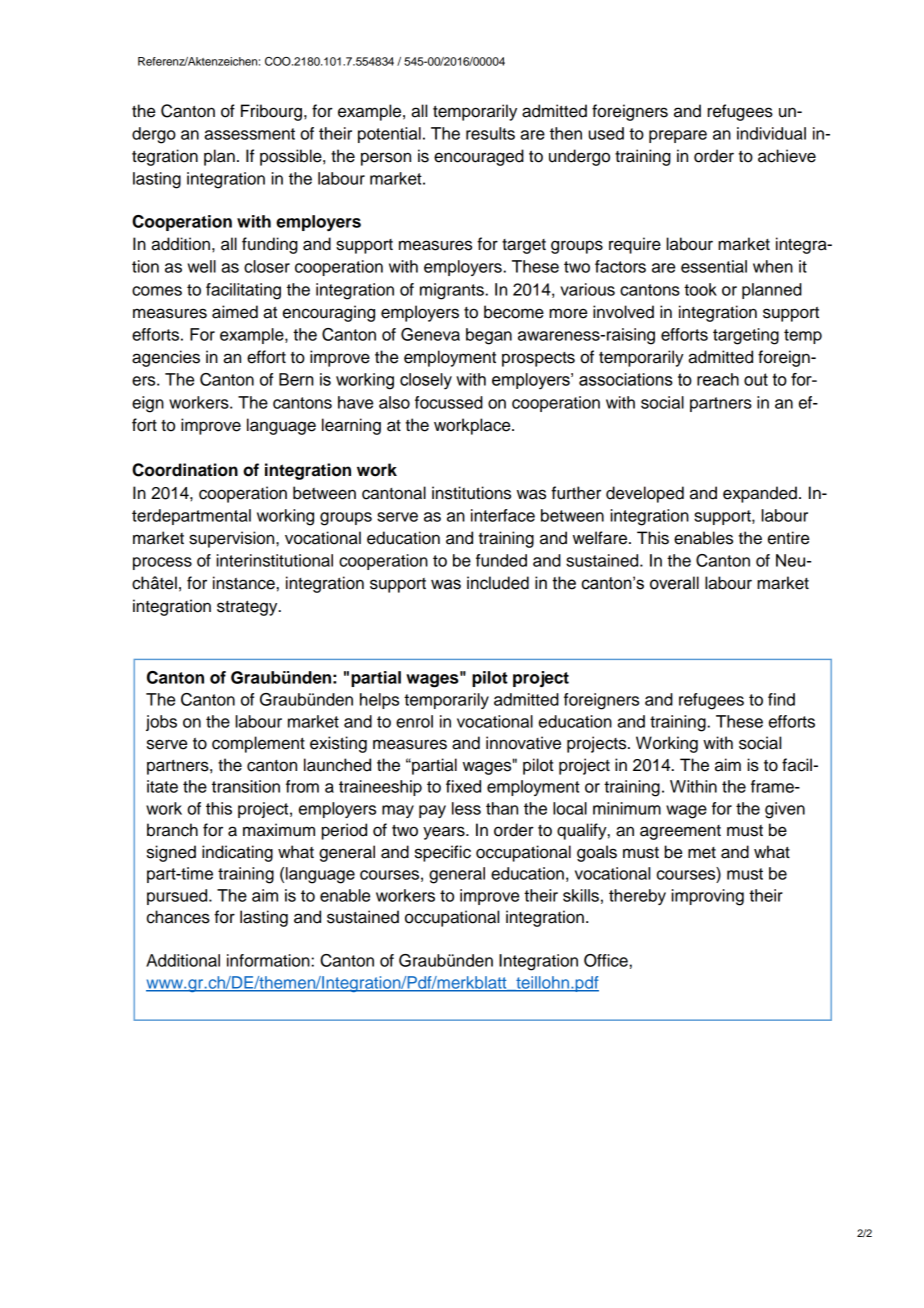 Image resolution: width=924 pixels, height=1308 pixels. Describe the element at coordinates (479, 157) in the screenshot. I see `encouraged` at that location.
